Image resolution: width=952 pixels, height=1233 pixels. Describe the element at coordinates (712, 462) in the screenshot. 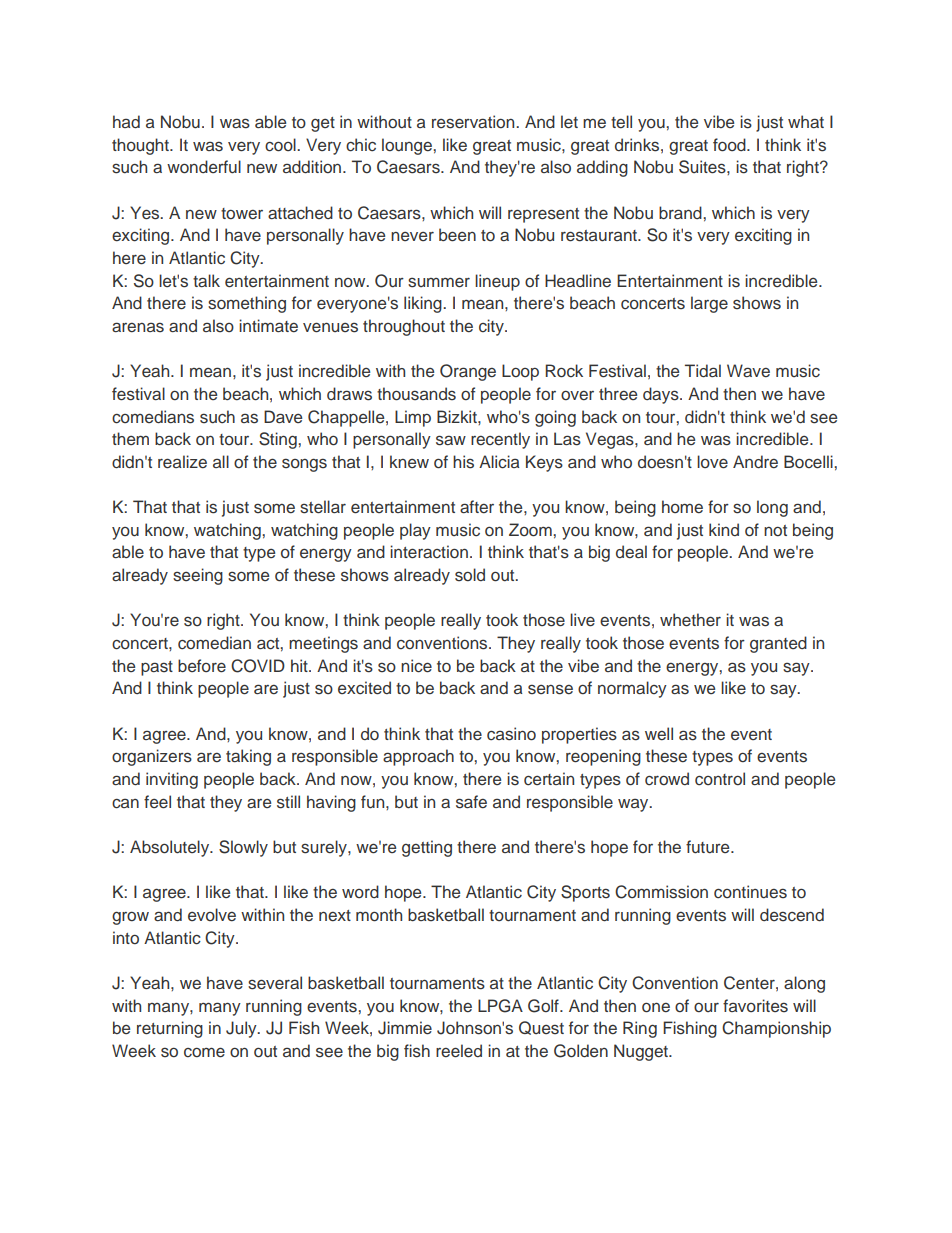

I see `love` at that location.
